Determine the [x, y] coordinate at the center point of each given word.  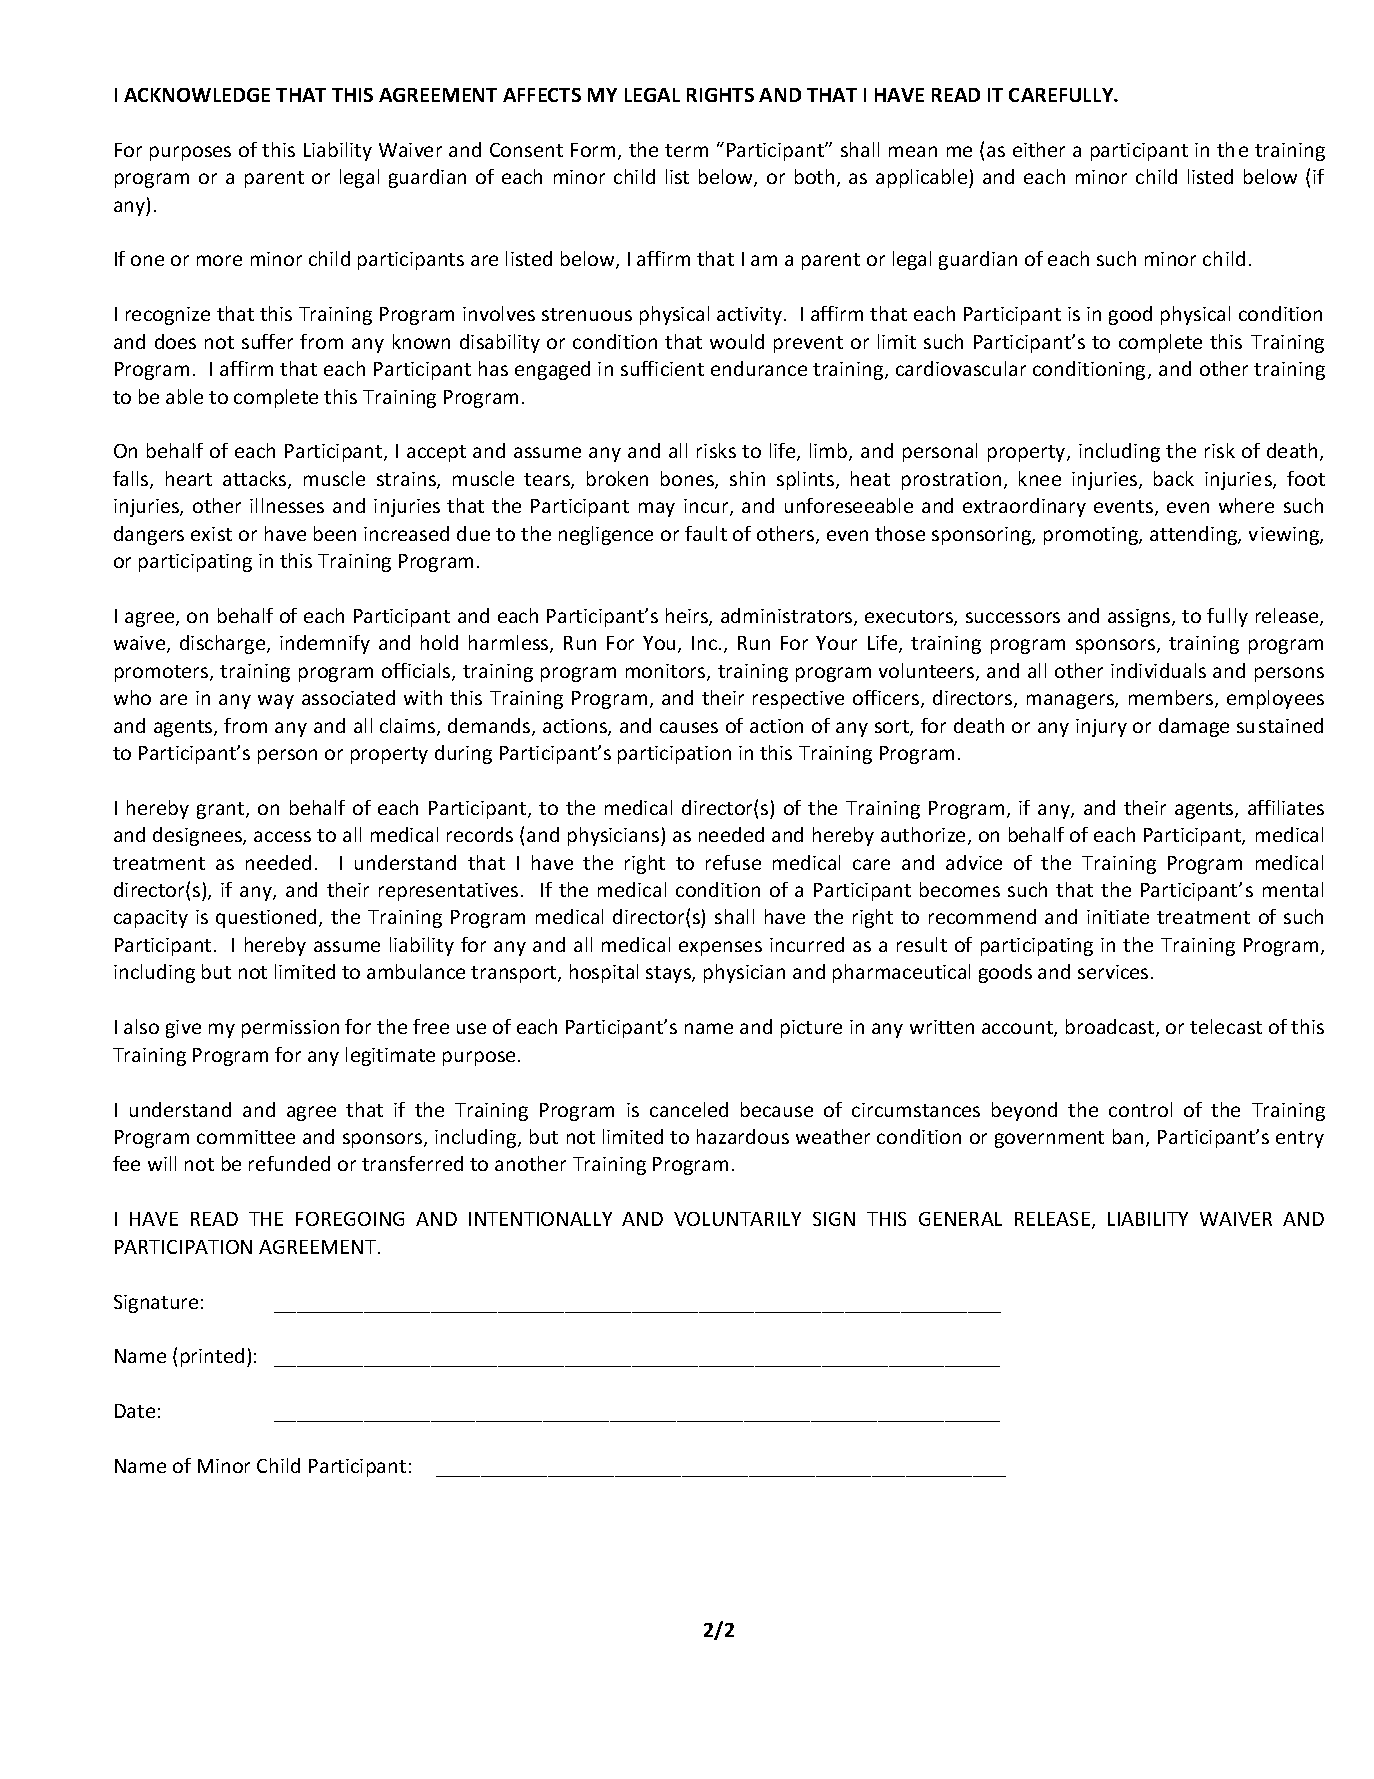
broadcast [1111, 1028]
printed [212, 1357]
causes [689, 727]
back [1174, 478]
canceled [689, 1109]
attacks [256, 480]
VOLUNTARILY [737, 1219]
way [276, 701]
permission [290, 1029]
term [686, 150]
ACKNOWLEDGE [197, 95]
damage [1194, 727]
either [1039, 149]
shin [747, 478]
